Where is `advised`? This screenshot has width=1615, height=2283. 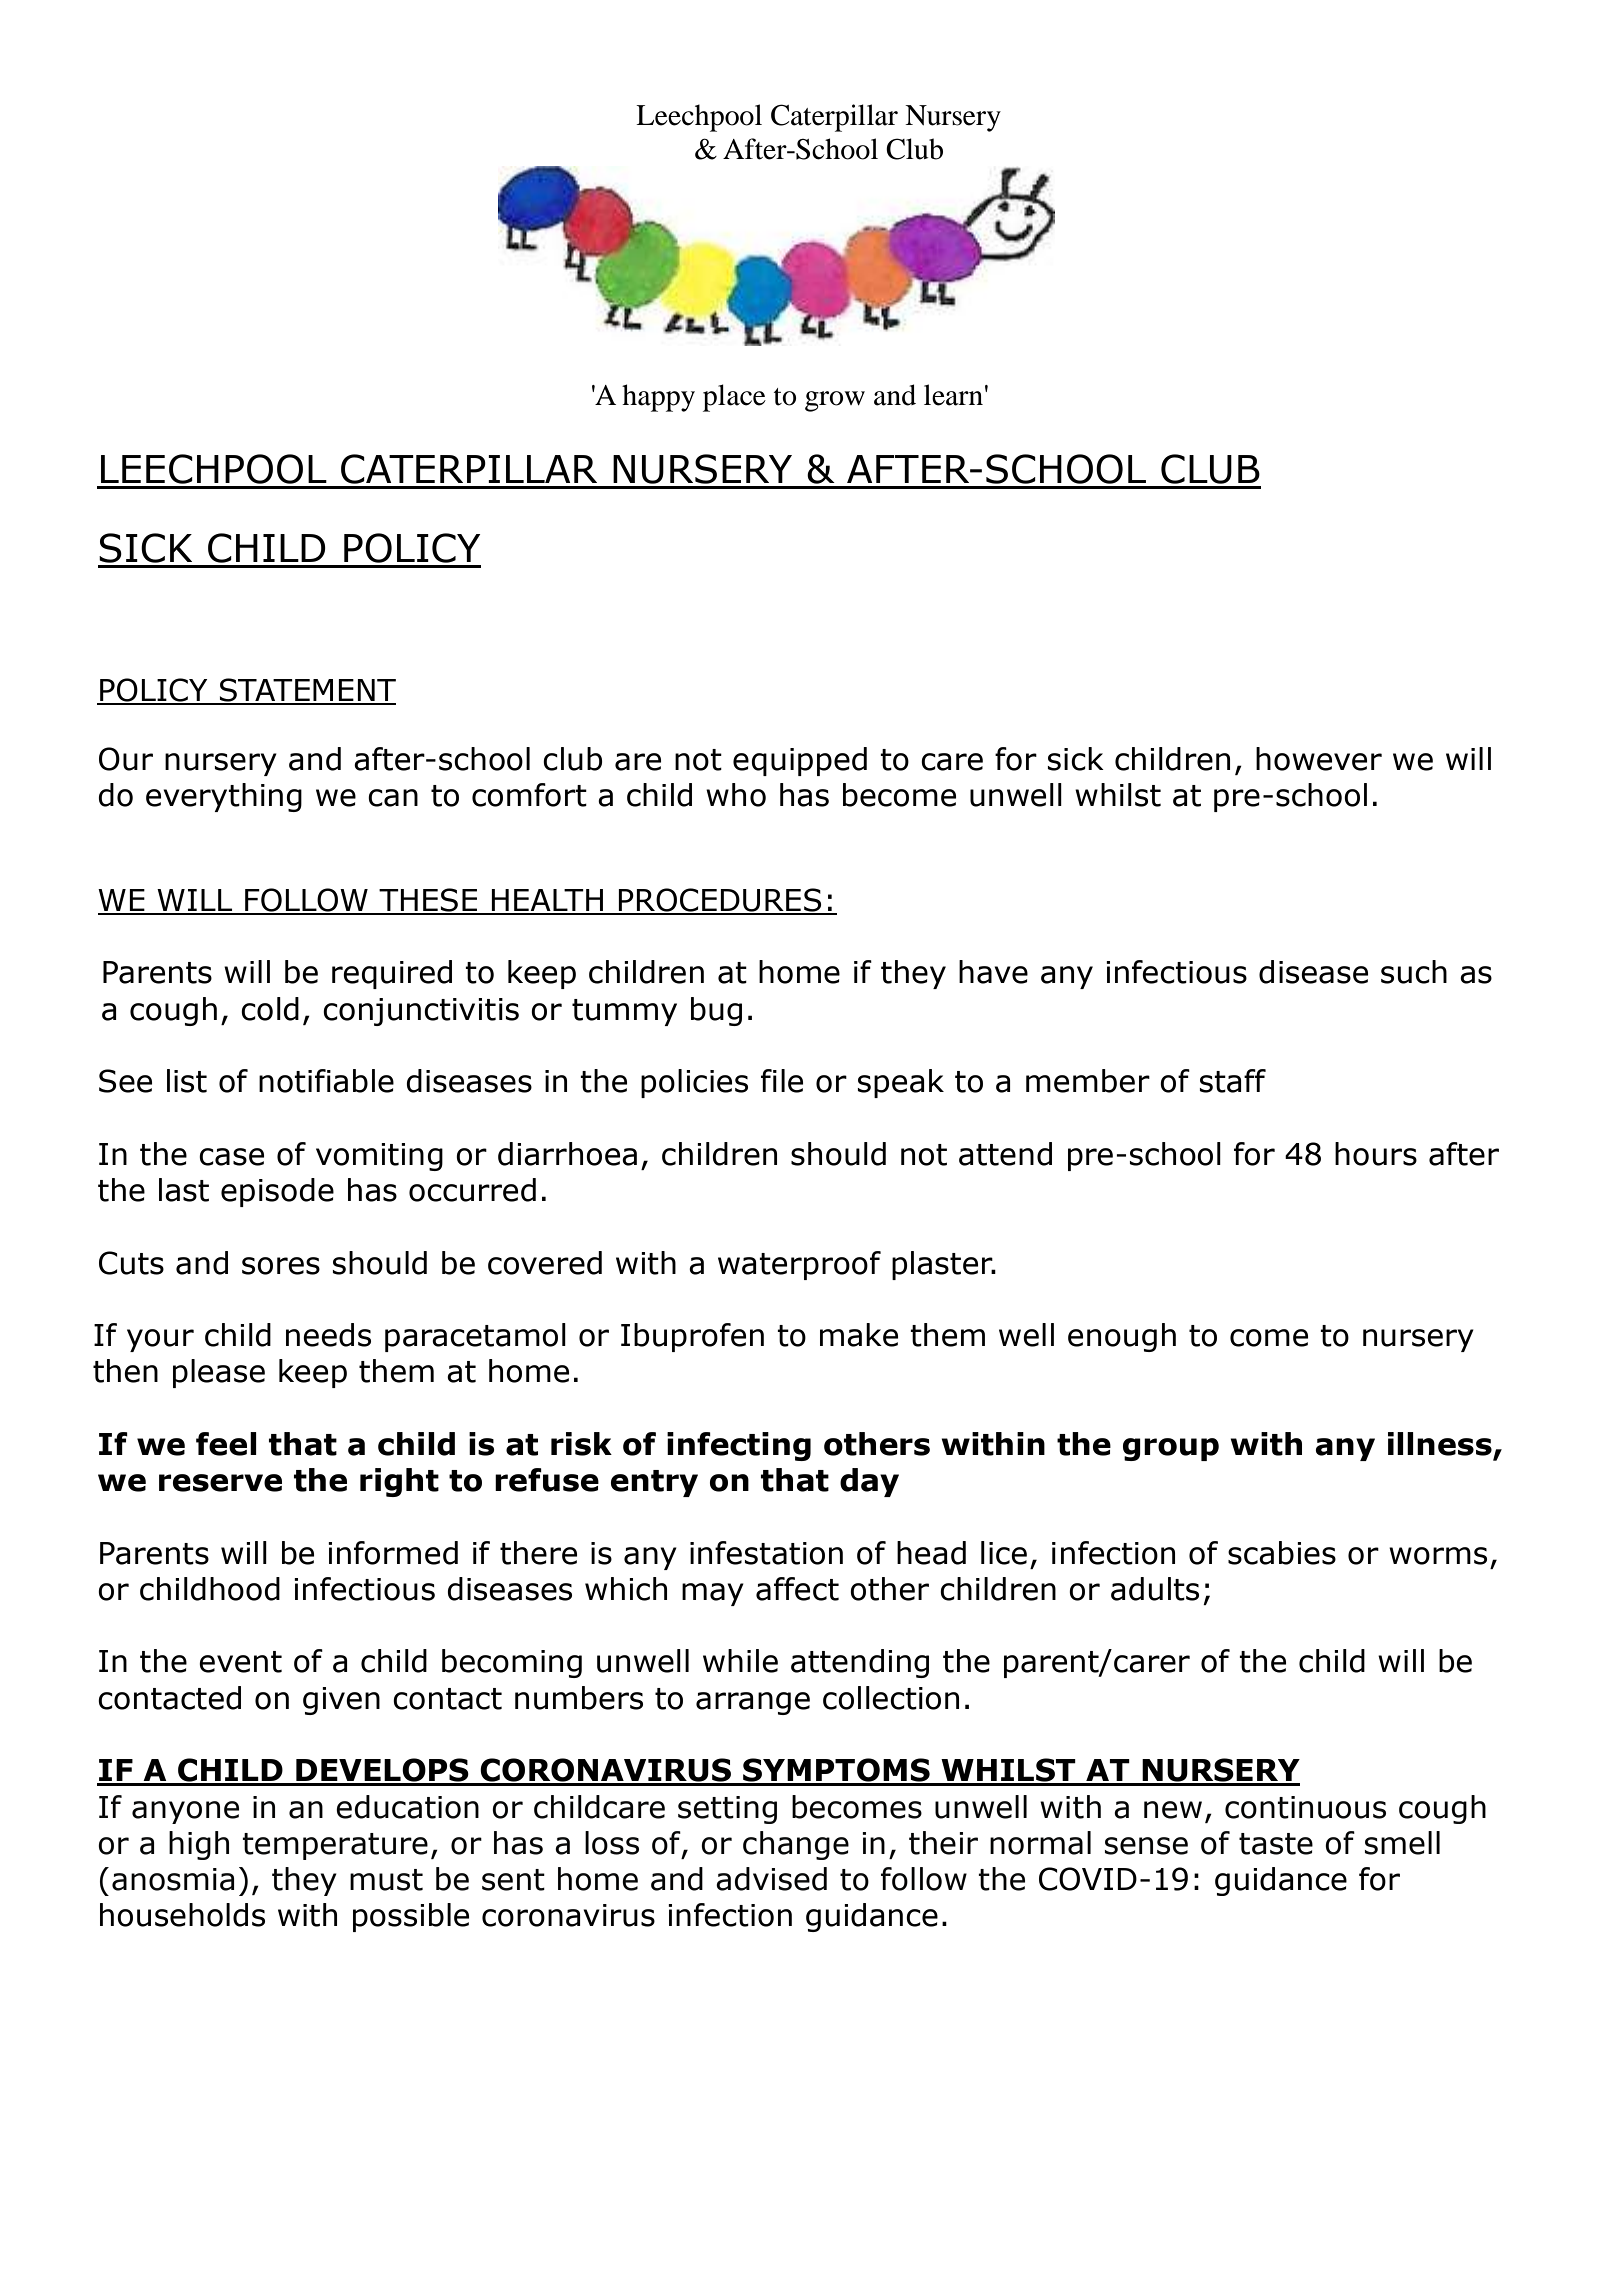 advised is located at coordinates (771, 1879).
